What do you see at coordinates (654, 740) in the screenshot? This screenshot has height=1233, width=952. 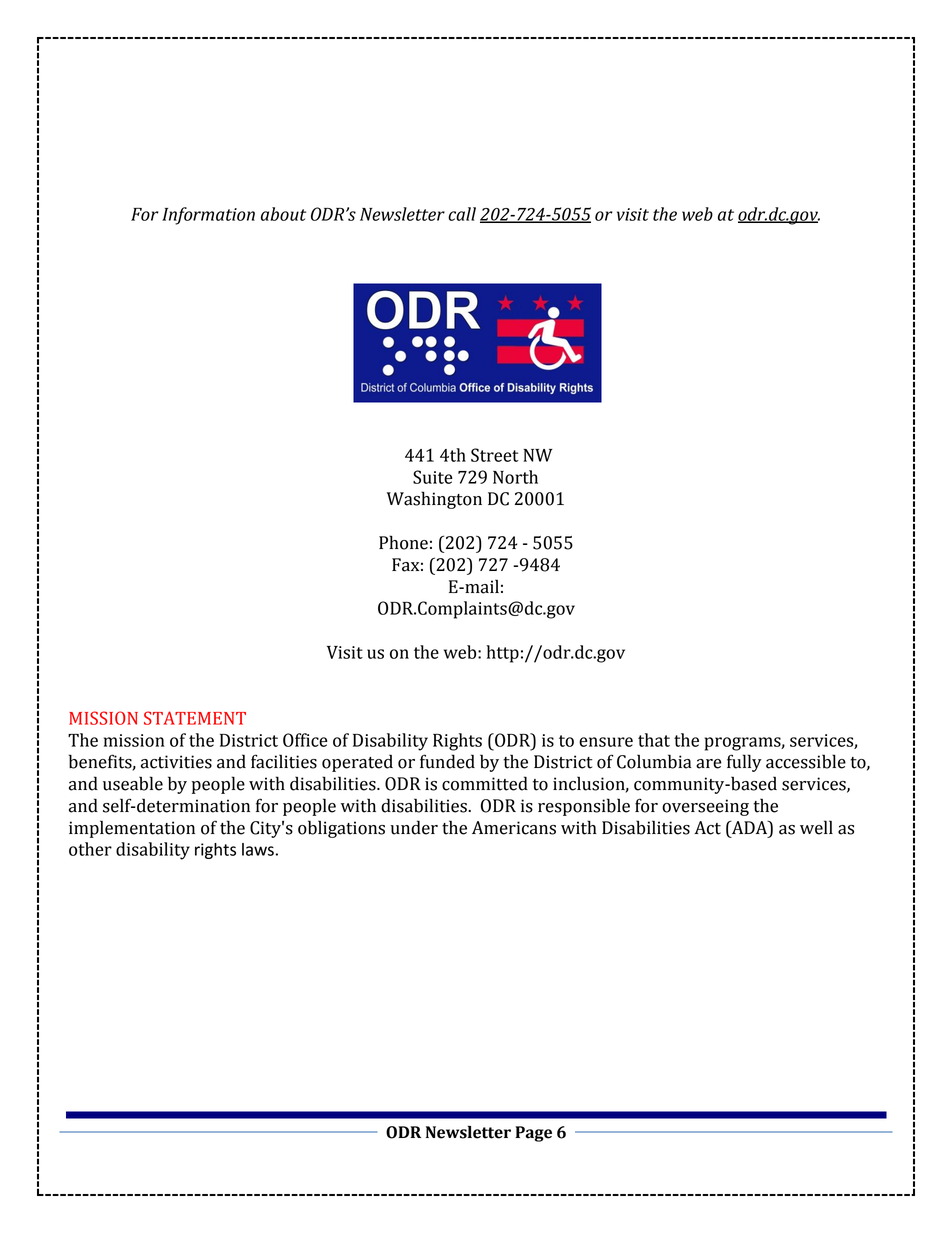 I see `that` at bounding box center [654, 740].
